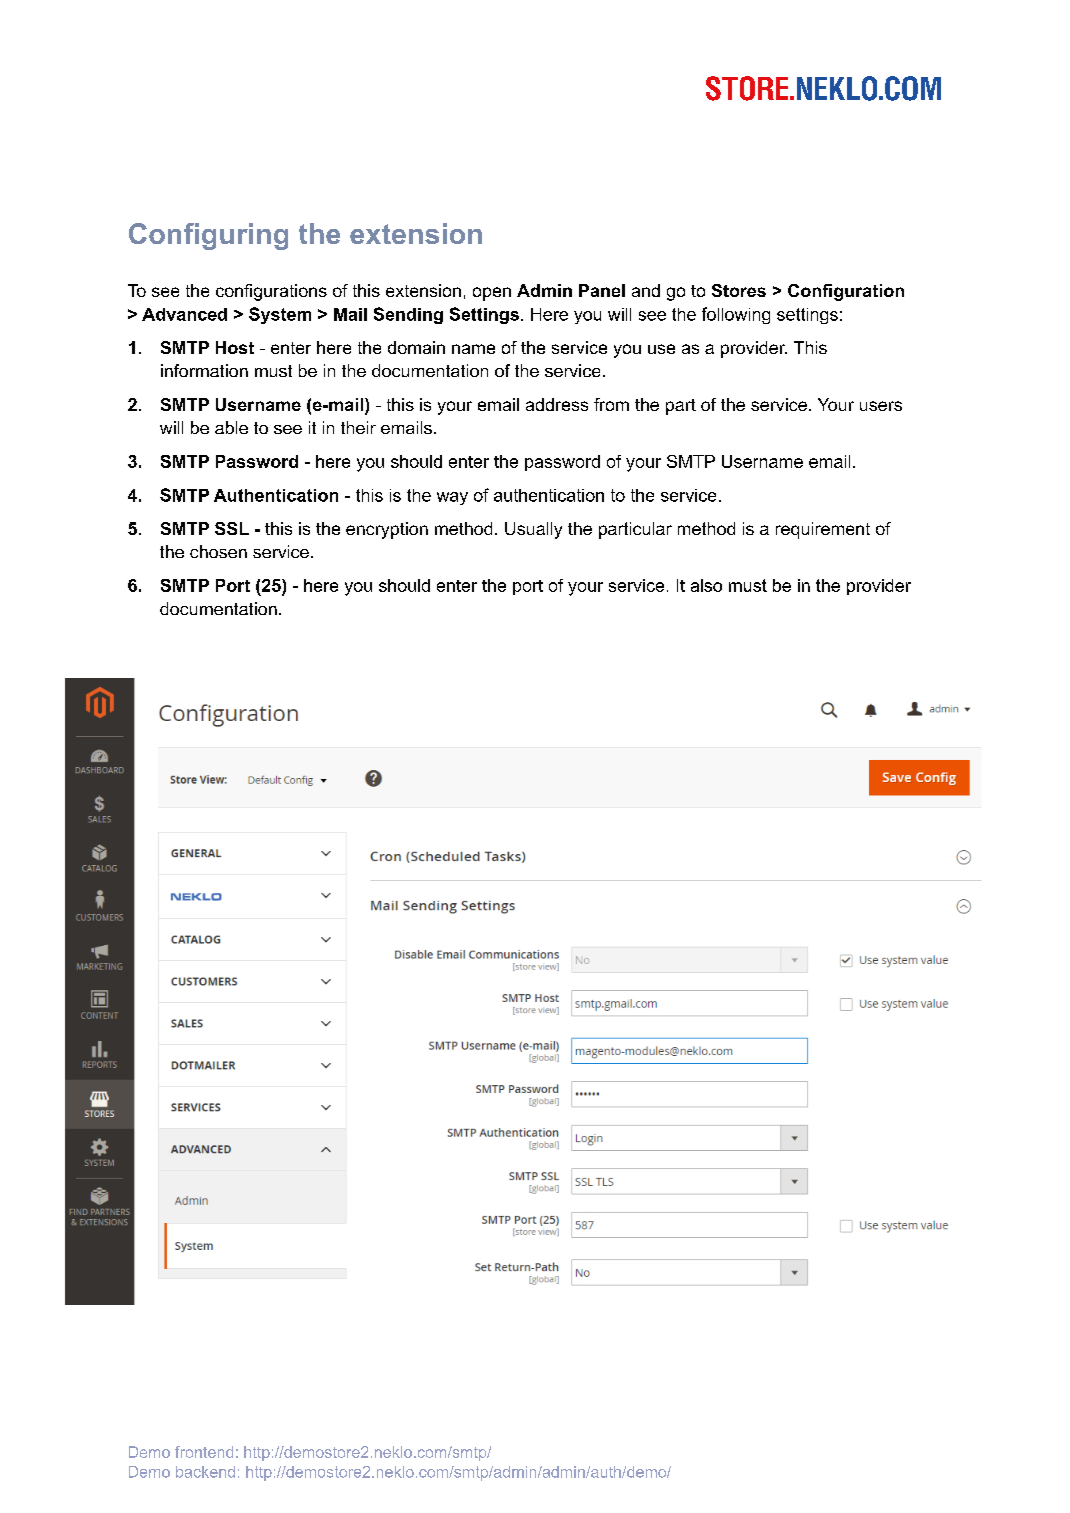 The image size is (1070, 1513). I want to click on also, so click(706, 585).
